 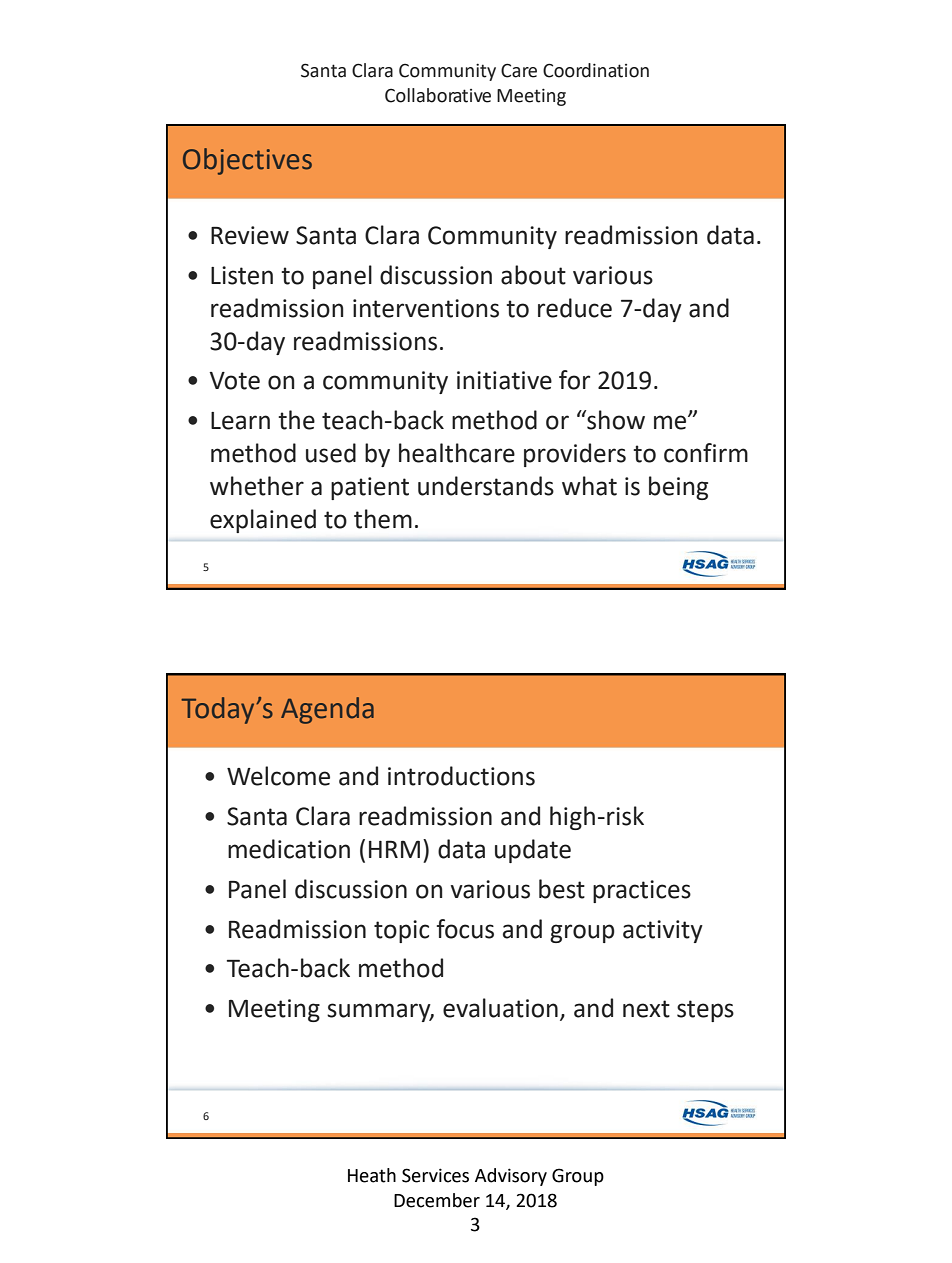 I want to click on medication, so click(x=289, y=849).
